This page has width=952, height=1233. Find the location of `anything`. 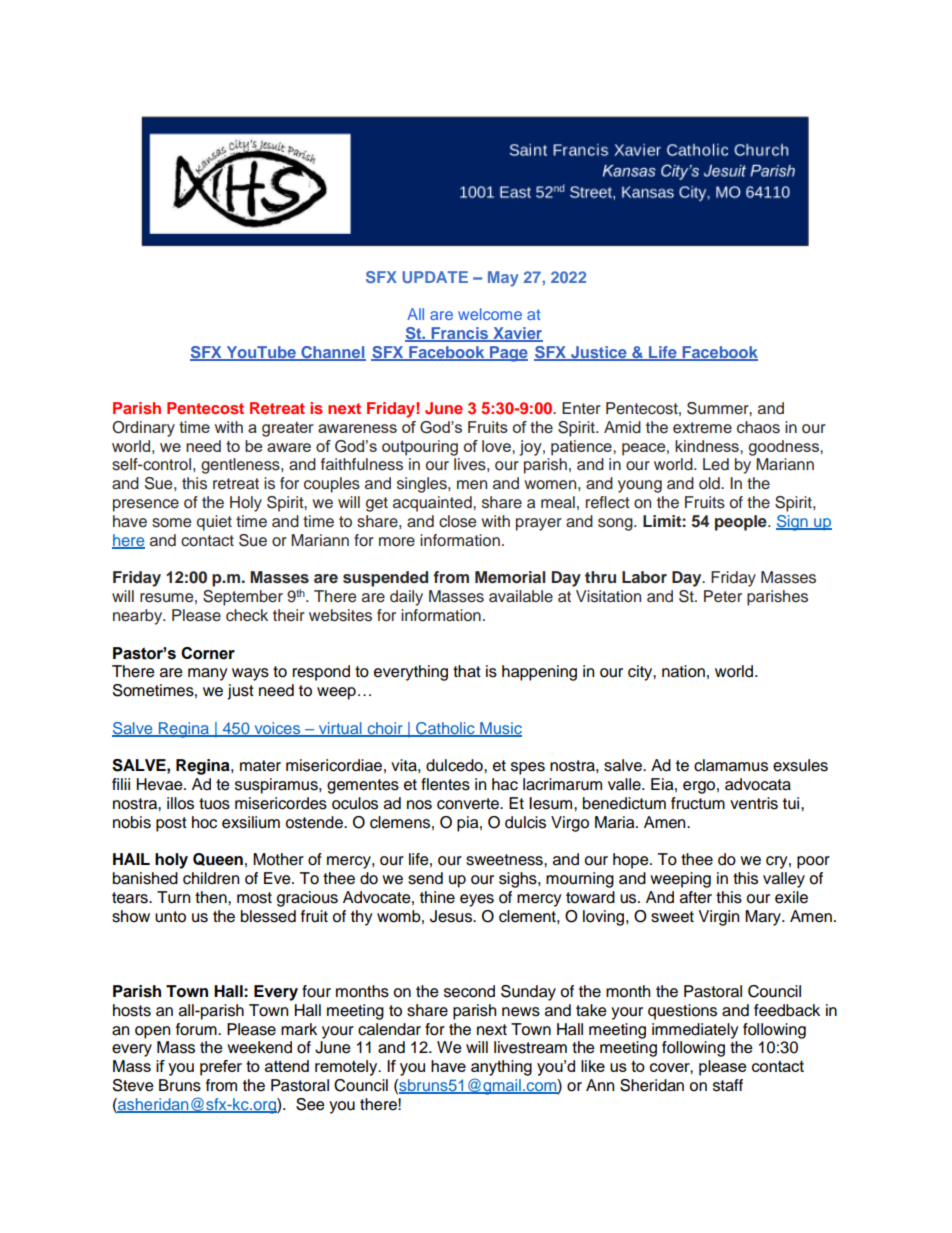

anything is located at coordinates (501, 1068).
